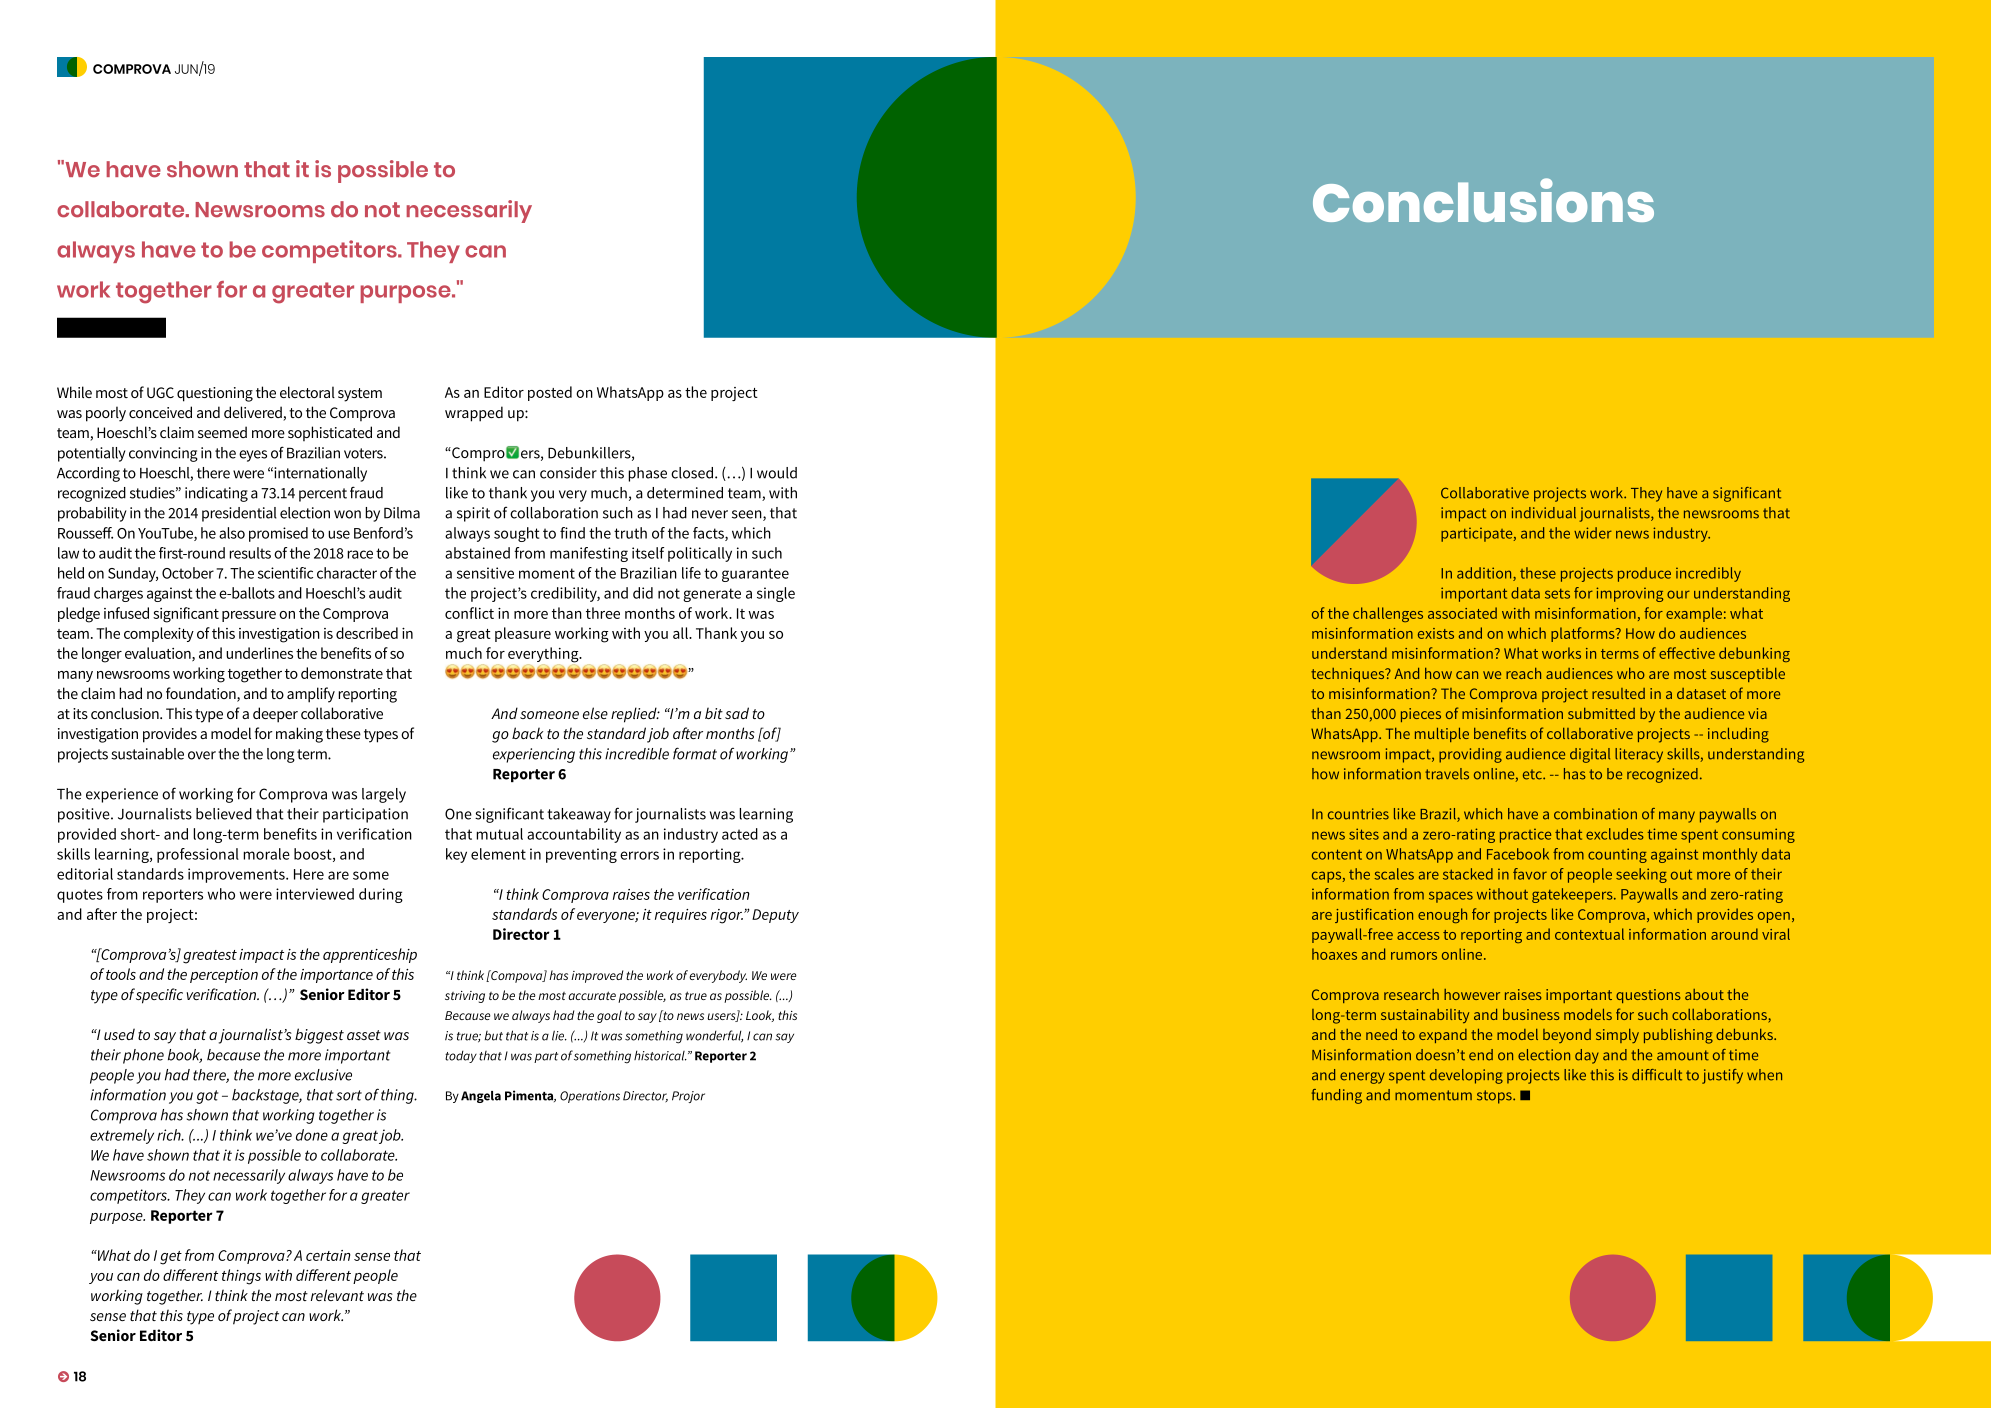  I want to click on single, so click(776, 594).
